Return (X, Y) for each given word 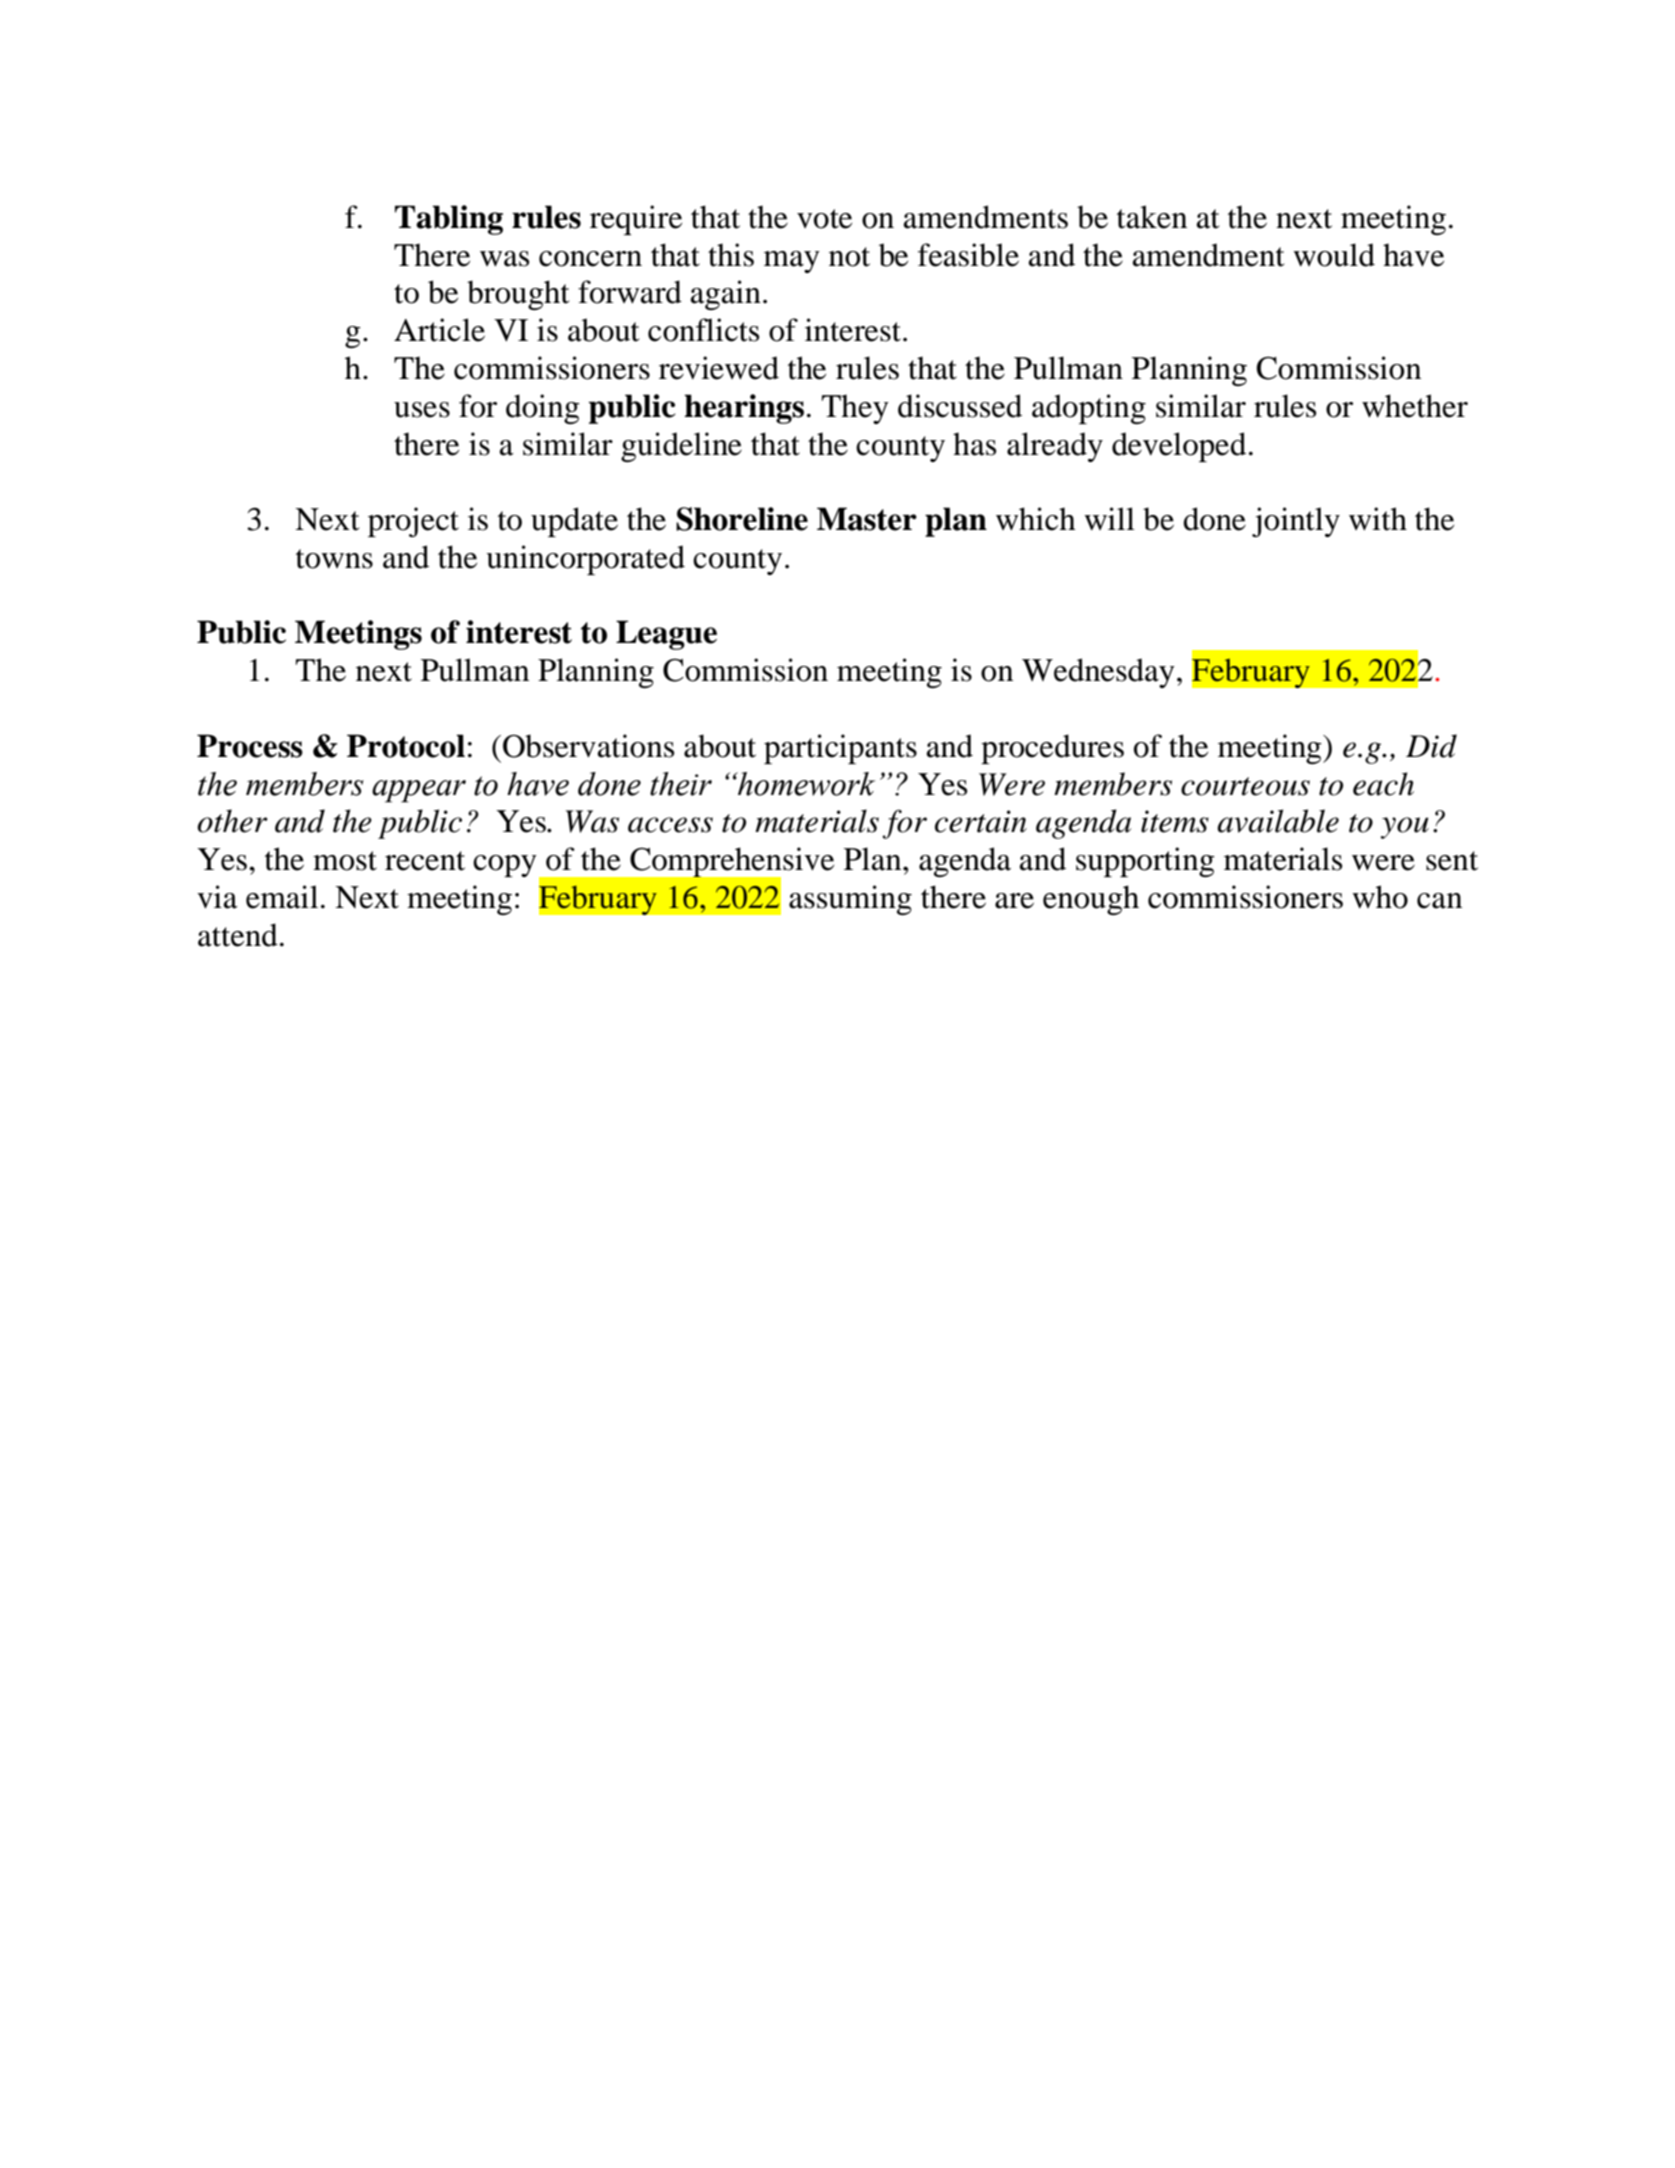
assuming (850, 900)
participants (840, 749)
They (855, 409)
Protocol (406, 746)
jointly (1296, 522)
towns (334, 559)
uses (422, 410)
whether (1415, 406)
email (282, 897)
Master (867, 519)
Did (1431, 746)
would (1334, 255)
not (849, 257)
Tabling (449, 220)
